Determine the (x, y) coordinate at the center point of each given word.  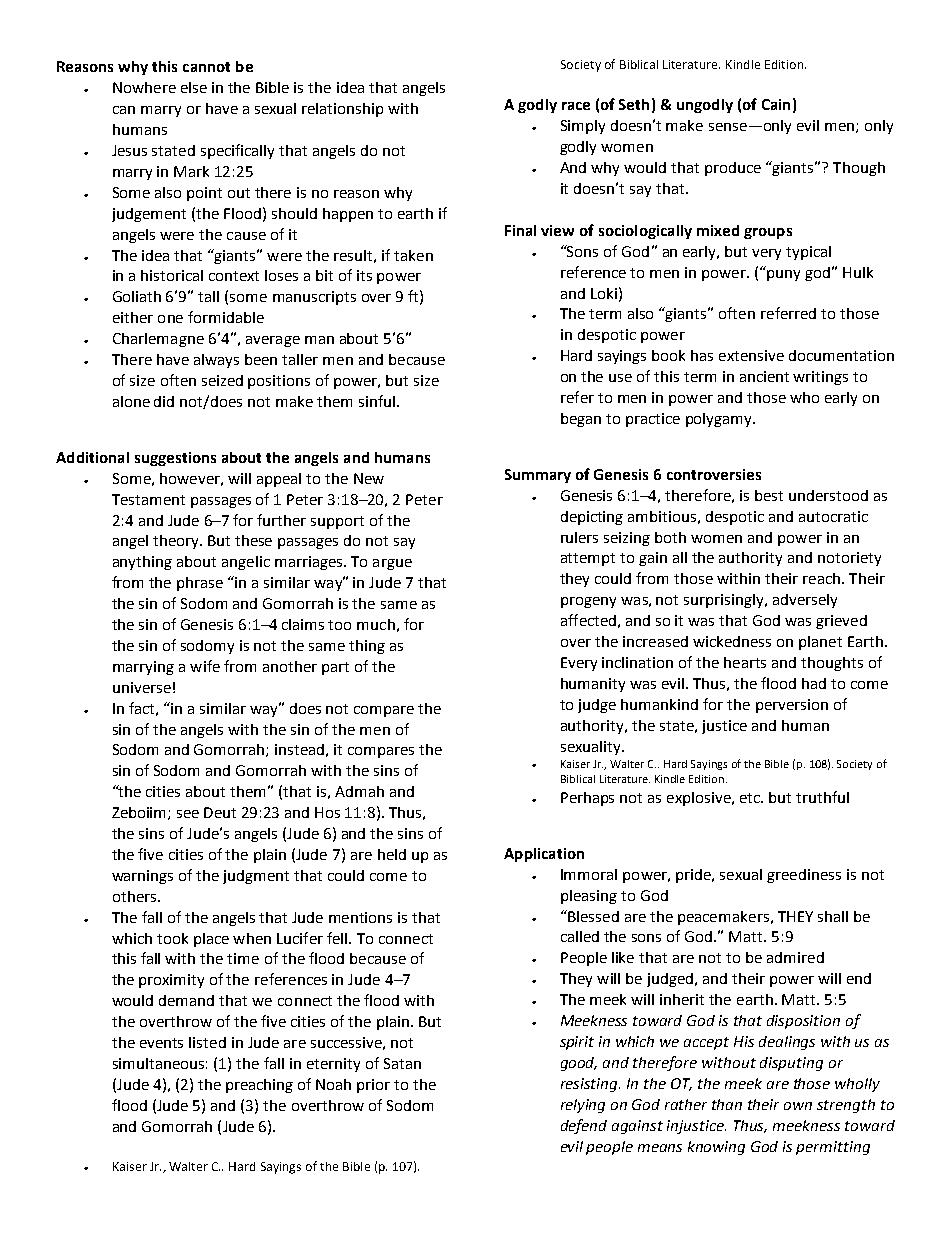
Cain (776, 104)
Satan (402, 1063)
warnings (142, 877)
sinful (377, 401)
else (194, 87)
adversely (805, 601)
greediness (804, 876)
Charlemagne (158, 340)
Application (544, 855)
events (161, 1043)
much (376, 624)
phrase (200, 584)
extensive (751, 355)
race (576, 106)
